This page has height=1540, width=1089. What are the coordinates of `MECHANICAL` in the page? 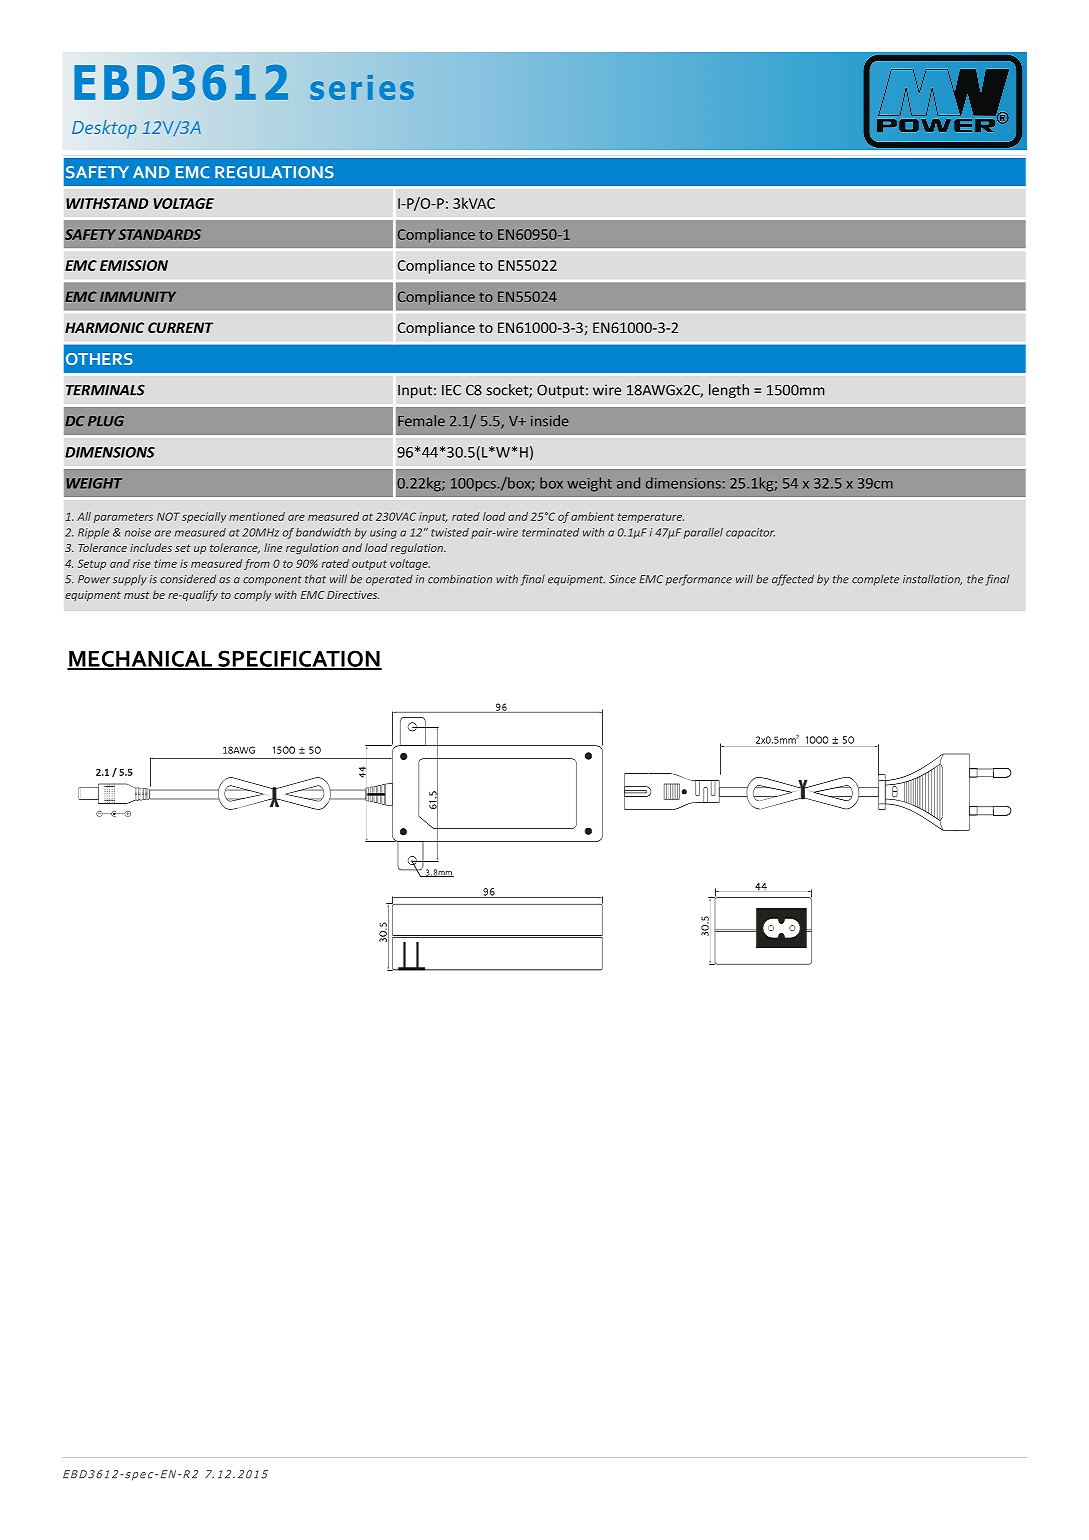 It's located at (141, 659).
